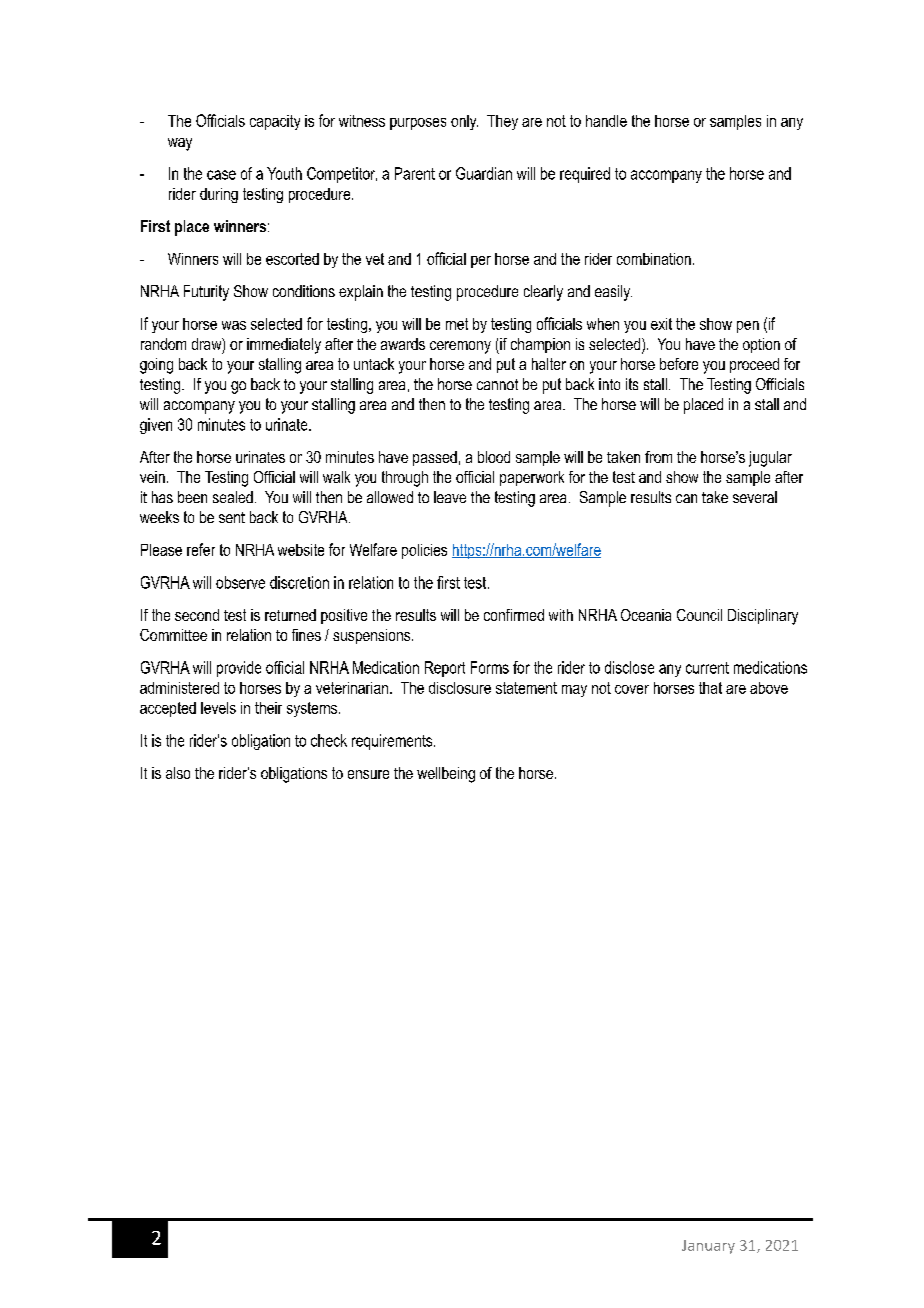  What do you see at coordinates (446, 775) in the screenshot?
I see `wellbeing` at bounding box center [446, 775].
